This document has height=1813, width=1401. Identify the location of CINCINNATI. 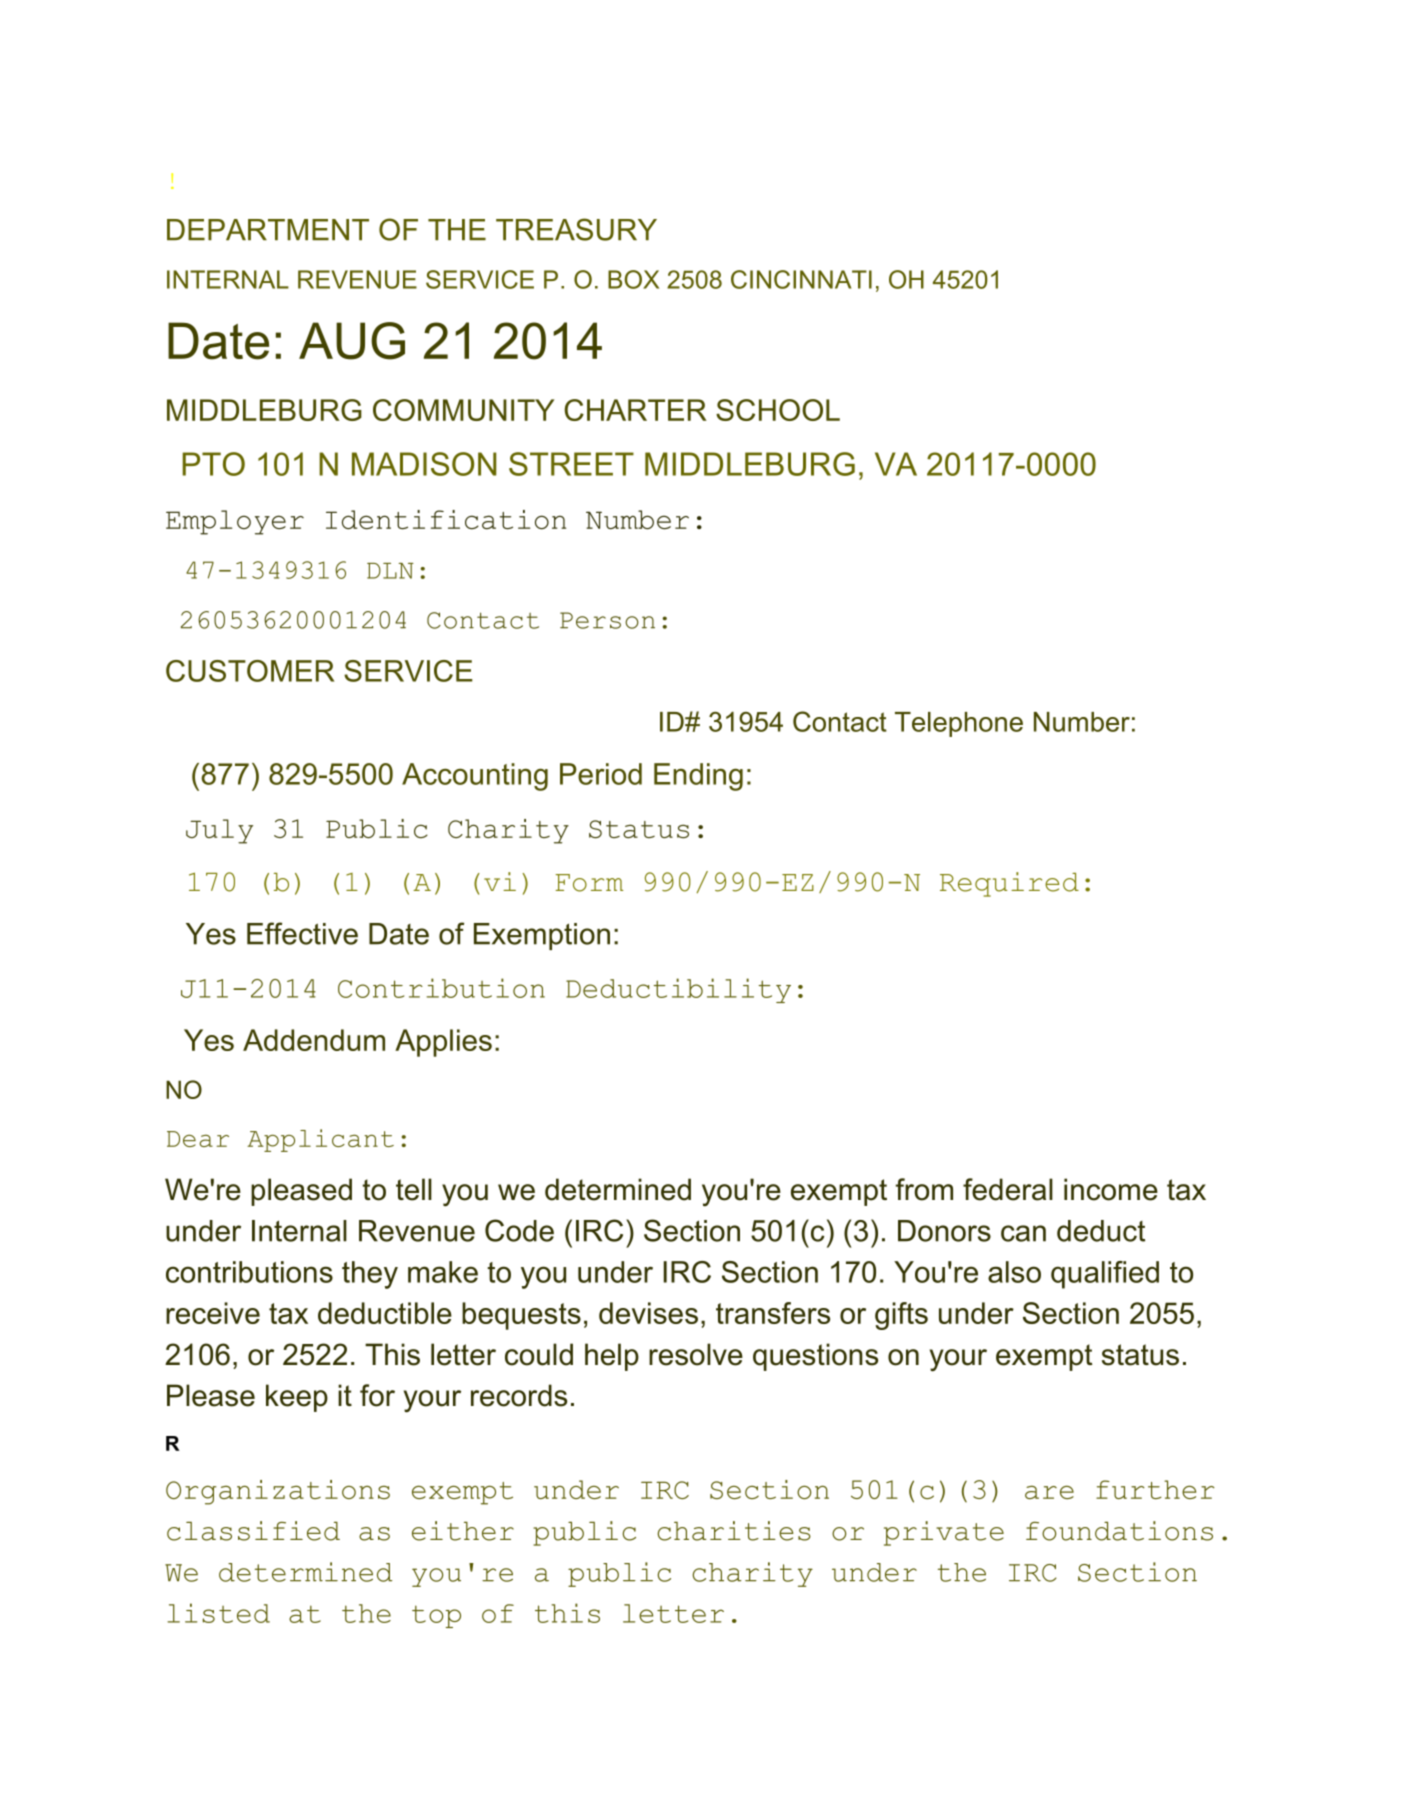
(801, 279).
